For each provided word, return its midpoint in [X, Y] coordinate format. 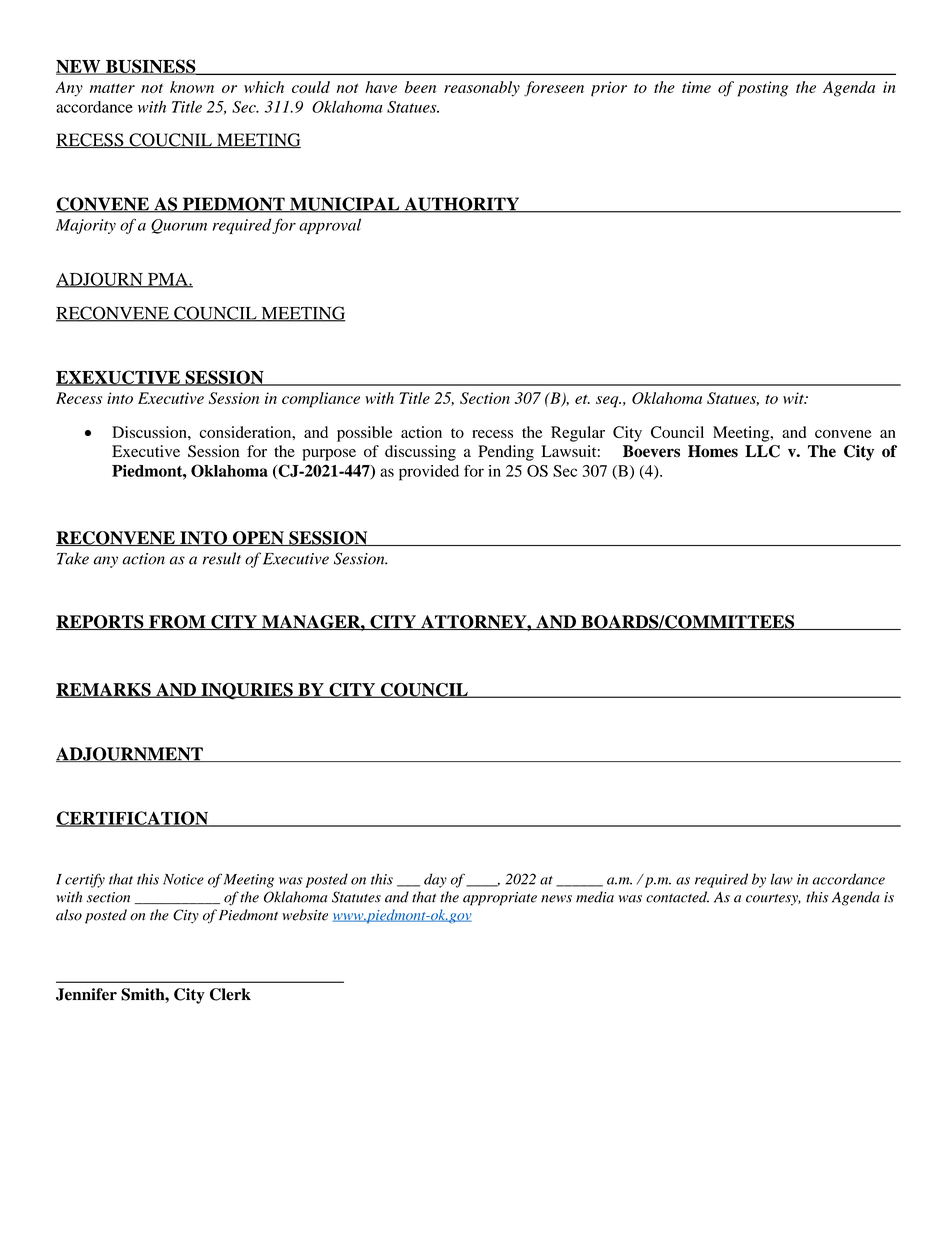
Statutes [356, 897]
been [420, 87]
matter [112, 88]
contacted [677, 897]
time [696, 87]
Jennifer [86, 994]
